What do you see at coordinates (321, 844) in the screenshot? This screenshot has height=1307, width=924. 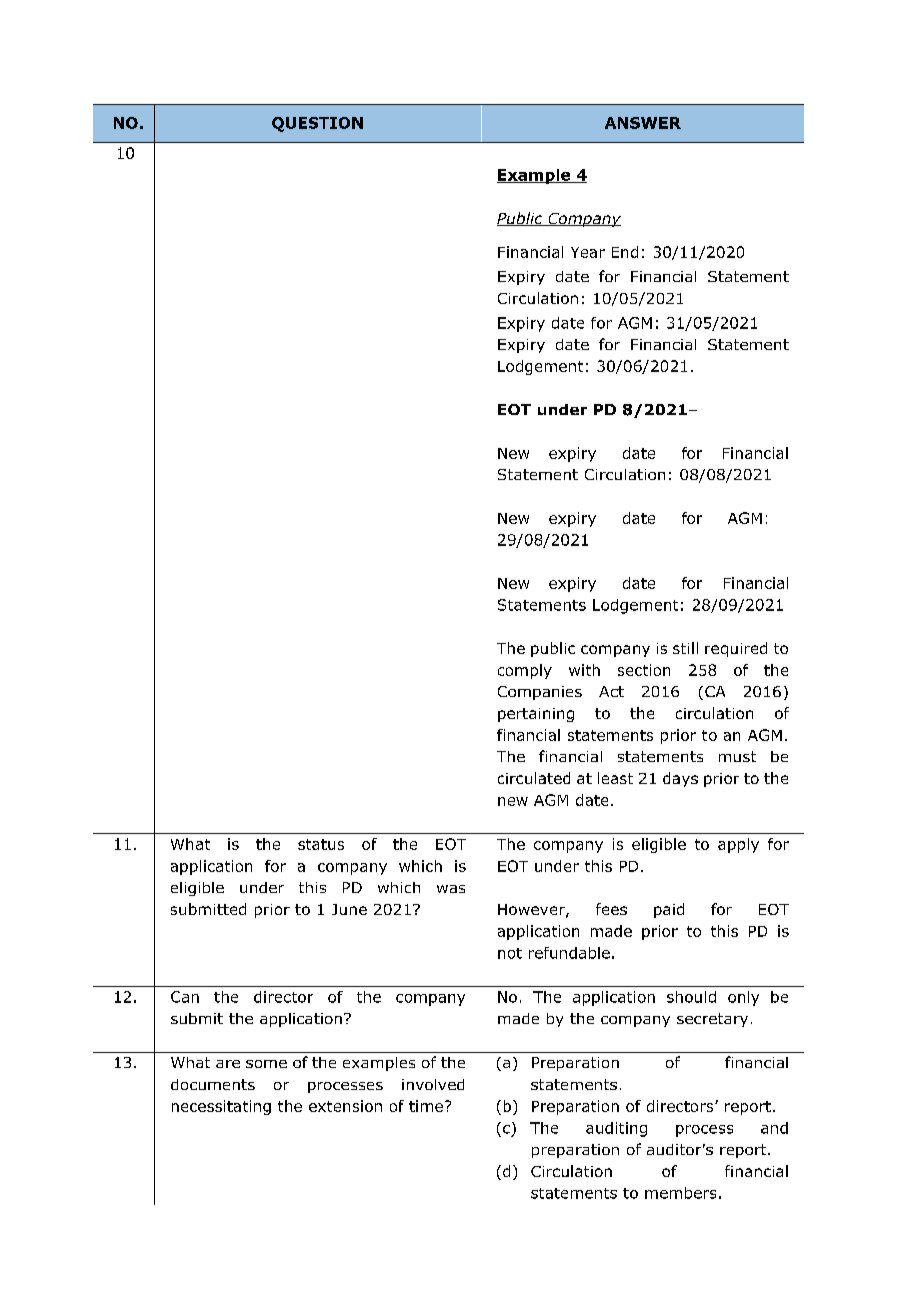 I see `status` at bounding box center [321, 844].
